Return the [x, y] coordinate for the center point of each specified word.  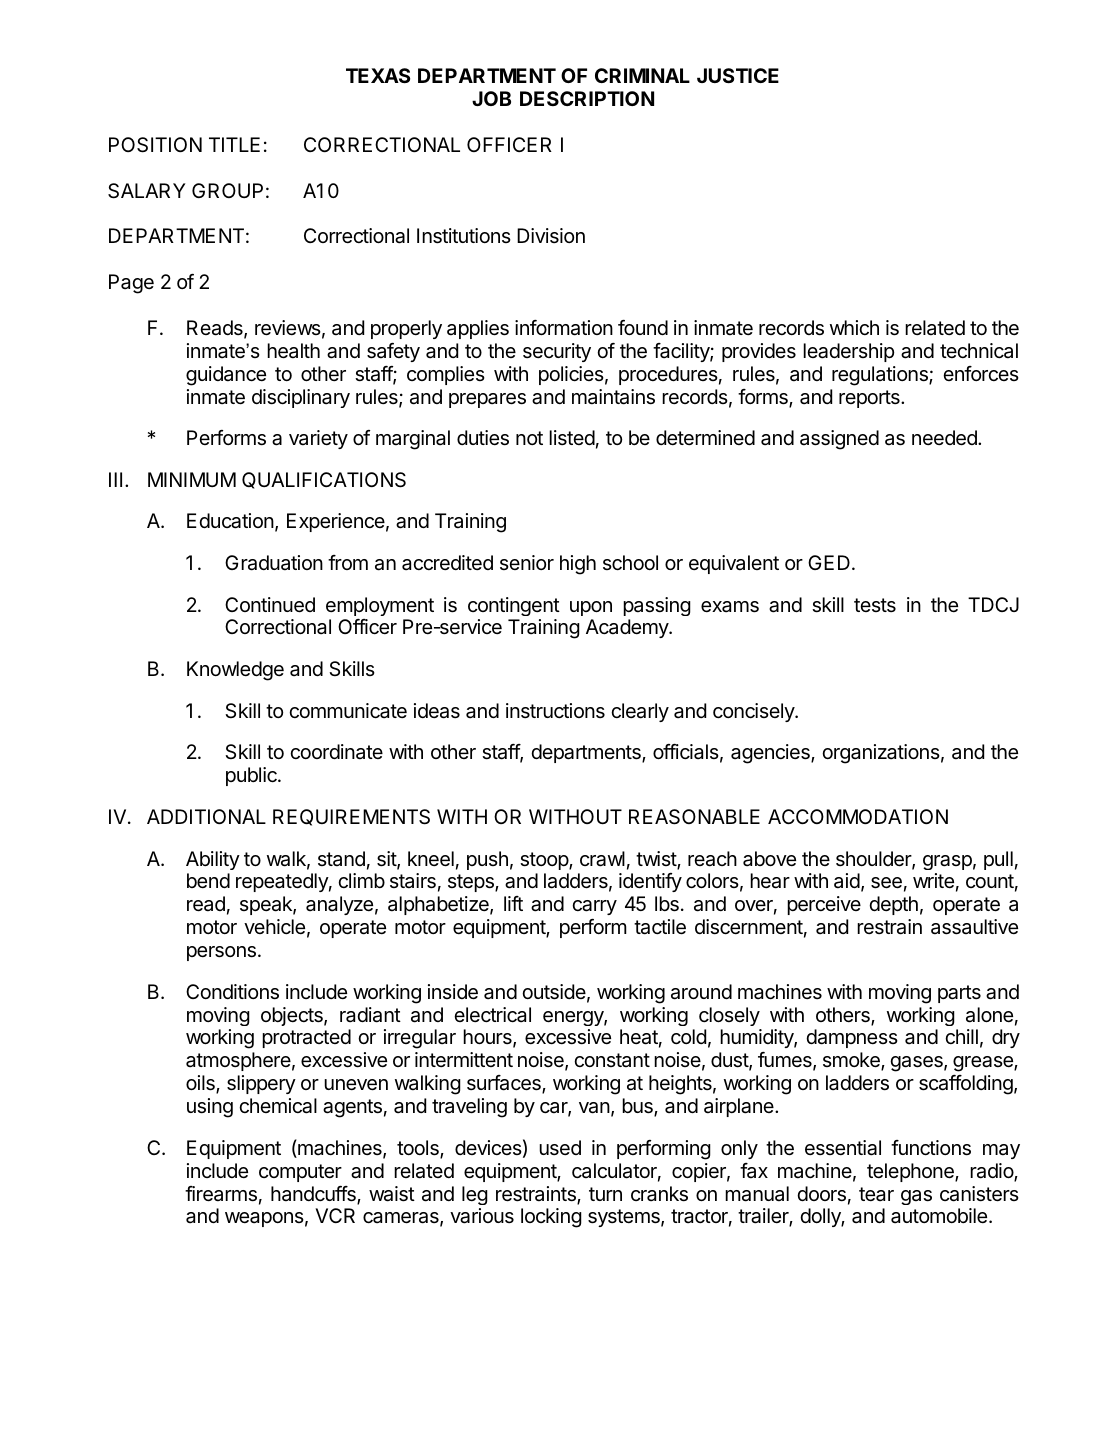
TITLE [234, 144]
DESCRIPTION [587, 98]
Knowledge [235, 671]
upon [591, 608]
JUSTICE [738, 75]
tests [875, 605]
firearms [221, 1194]
